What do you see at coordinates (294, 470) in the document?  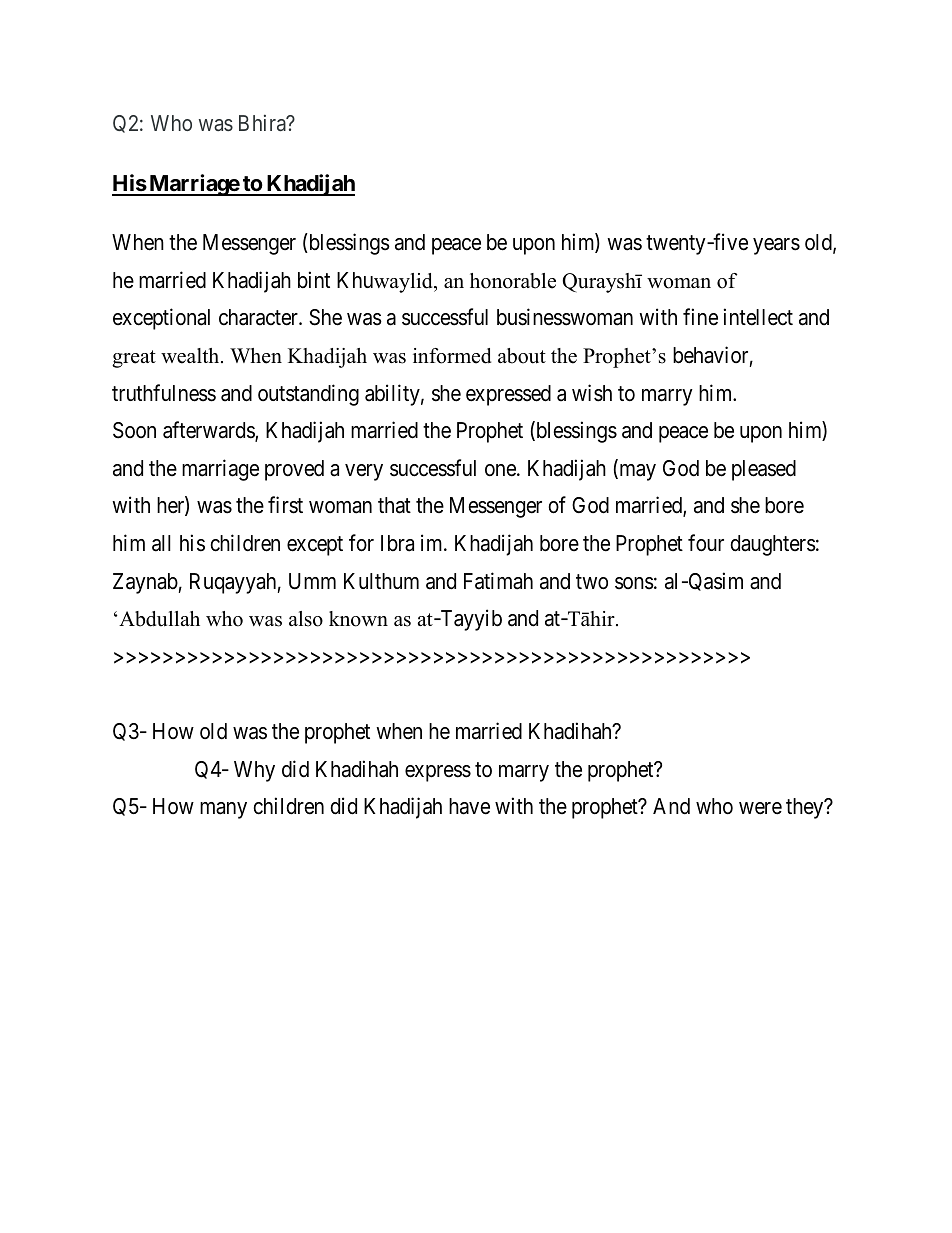 I see `proved` at bounding box center [294, 470].
